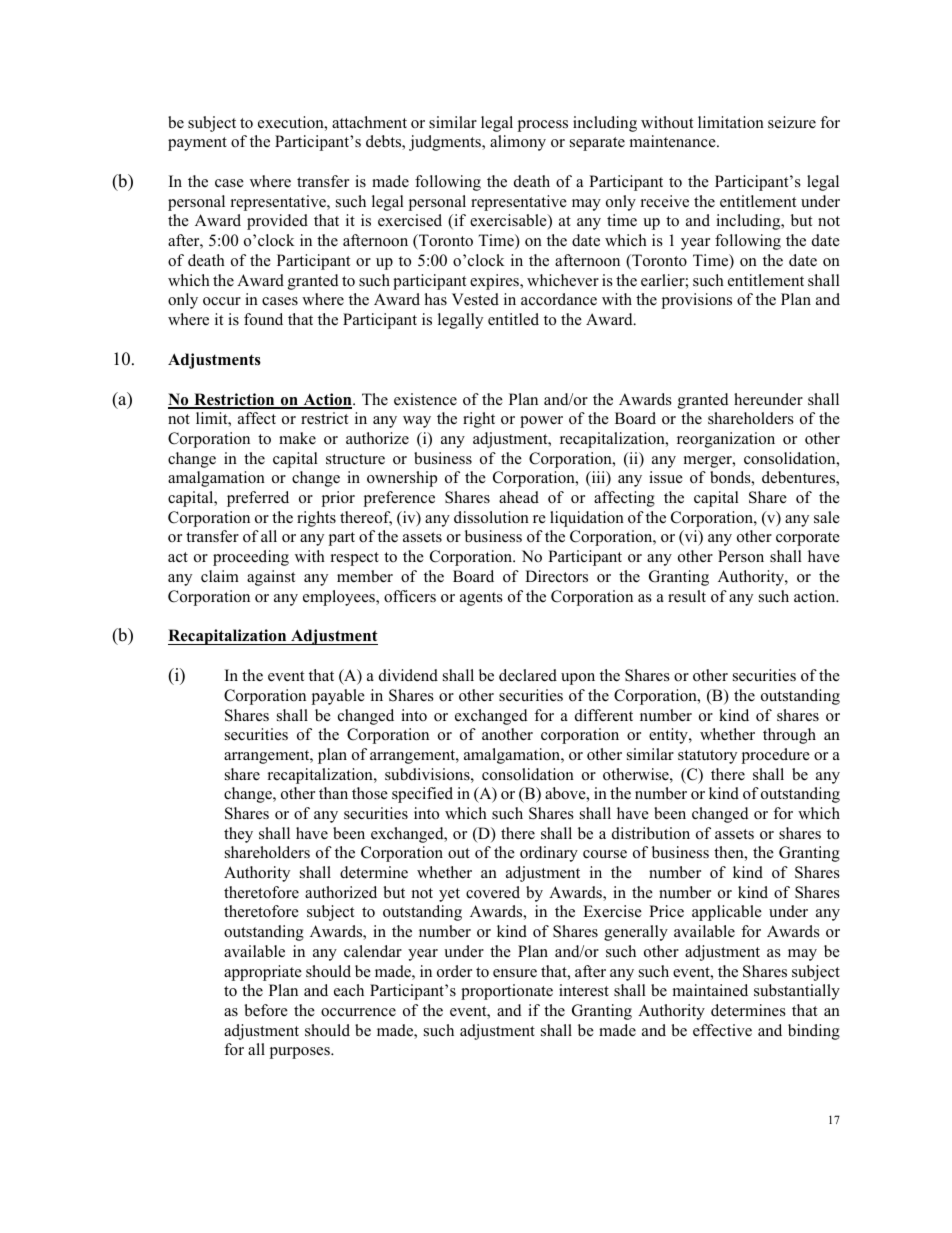 The height and width of the image is (1233, 952). What do you see at coordinates (518, 143) in the image?
I see `alimony` at bounding box center [518, 143].
